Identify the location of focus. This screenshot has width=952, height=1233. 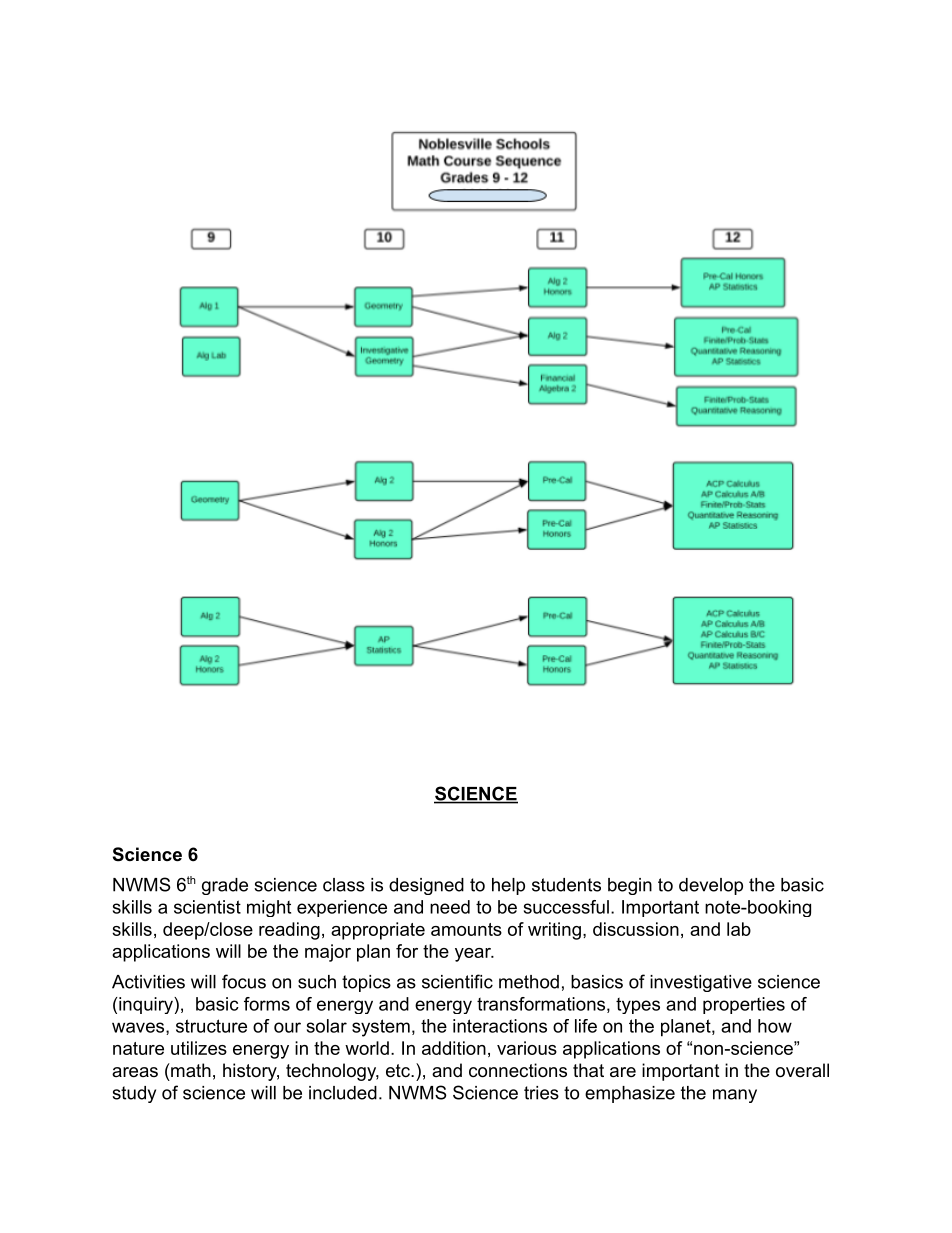
(244, 981).
